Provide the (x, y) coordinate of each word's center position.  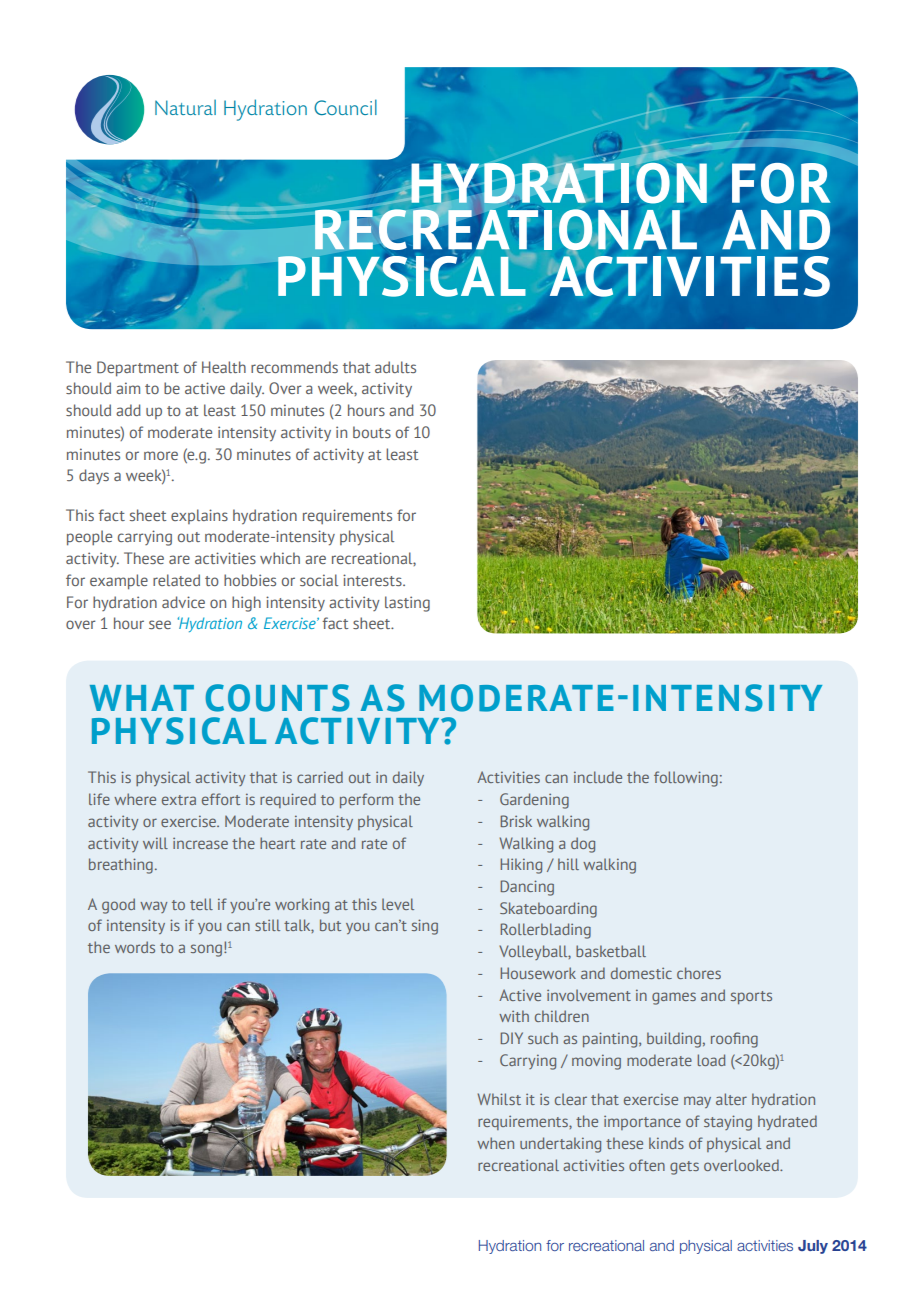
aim (128, 388)
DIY (511, 1038)
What (142, 698)
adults (395, 367)
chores (699, 973)
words (135, 947)
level (398, 904)
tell (201, 904)
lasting (407, 604)
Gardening (534, 801)
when (495, 1143)
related (176, 580)
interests (373, 580)
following (686, 779)
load (711, 1060)
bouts (372, 432)
